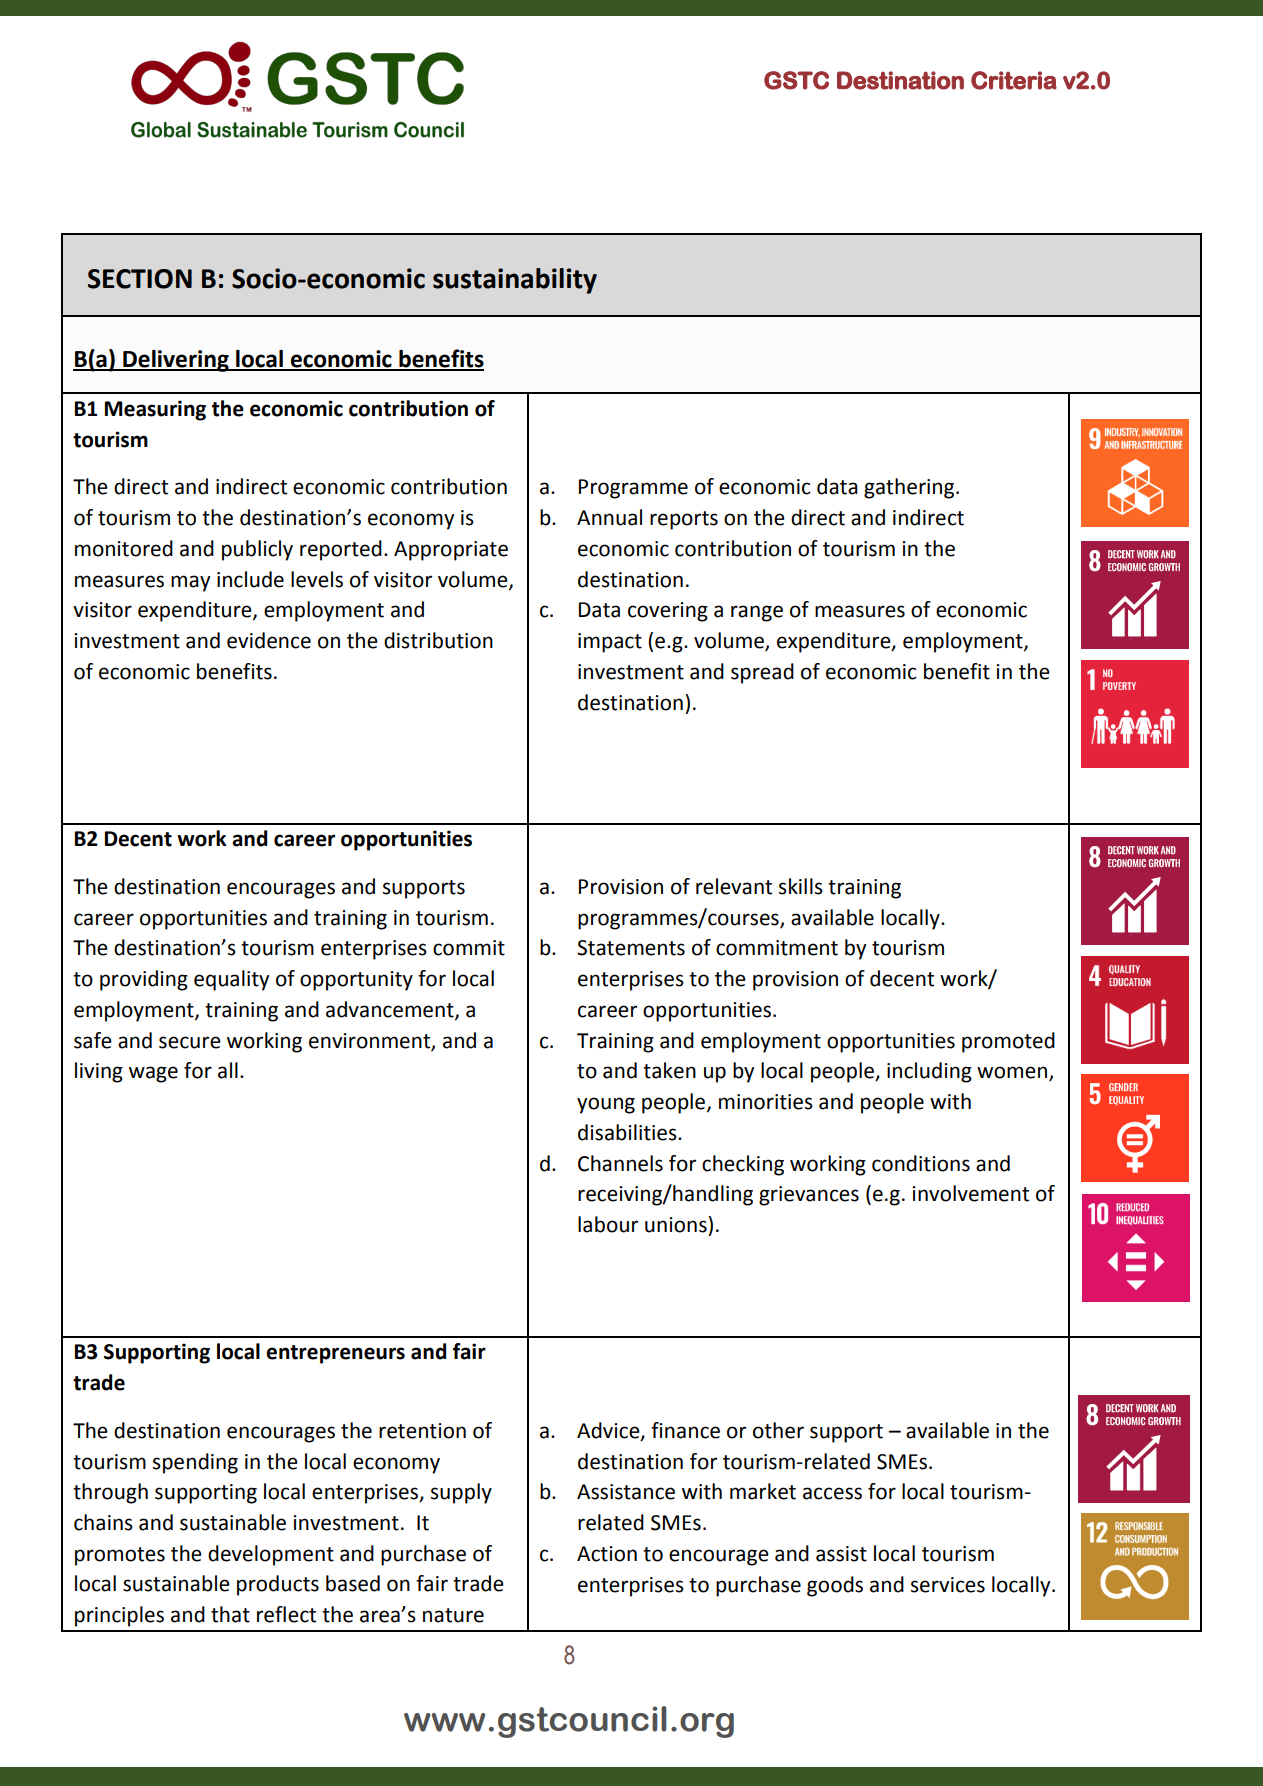  I want to click on services, so click(948, 1585).
